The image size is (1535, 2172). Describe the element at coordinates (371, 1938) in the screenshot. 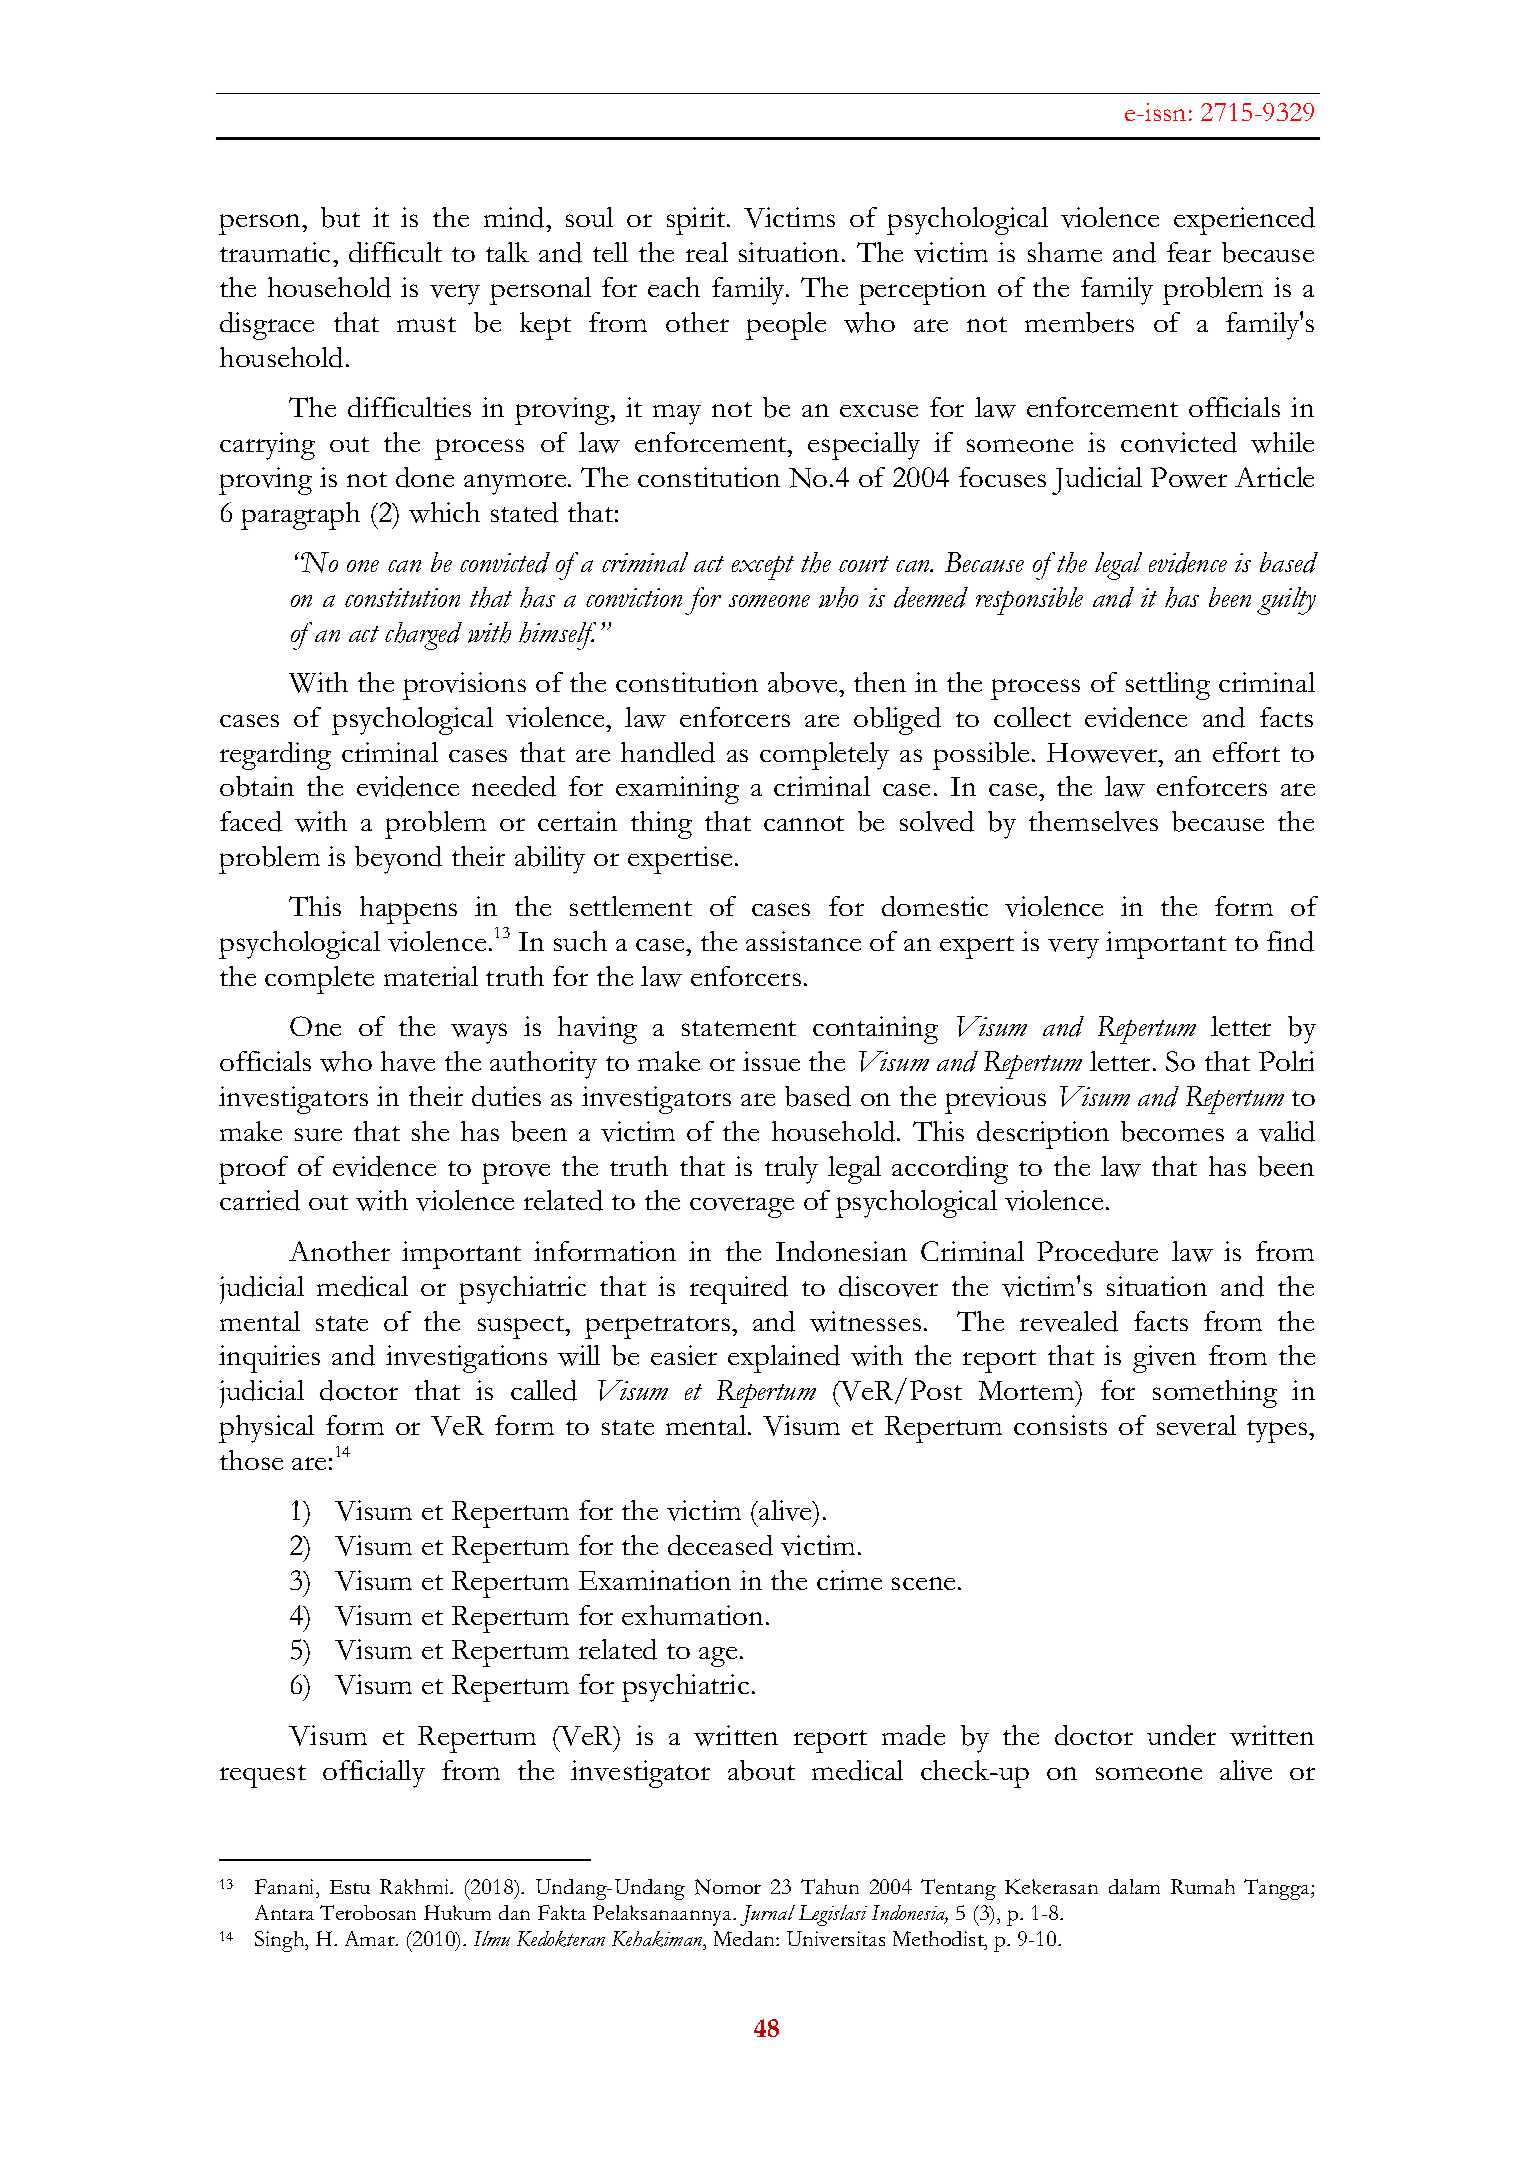

I see `Amar` at that location.
